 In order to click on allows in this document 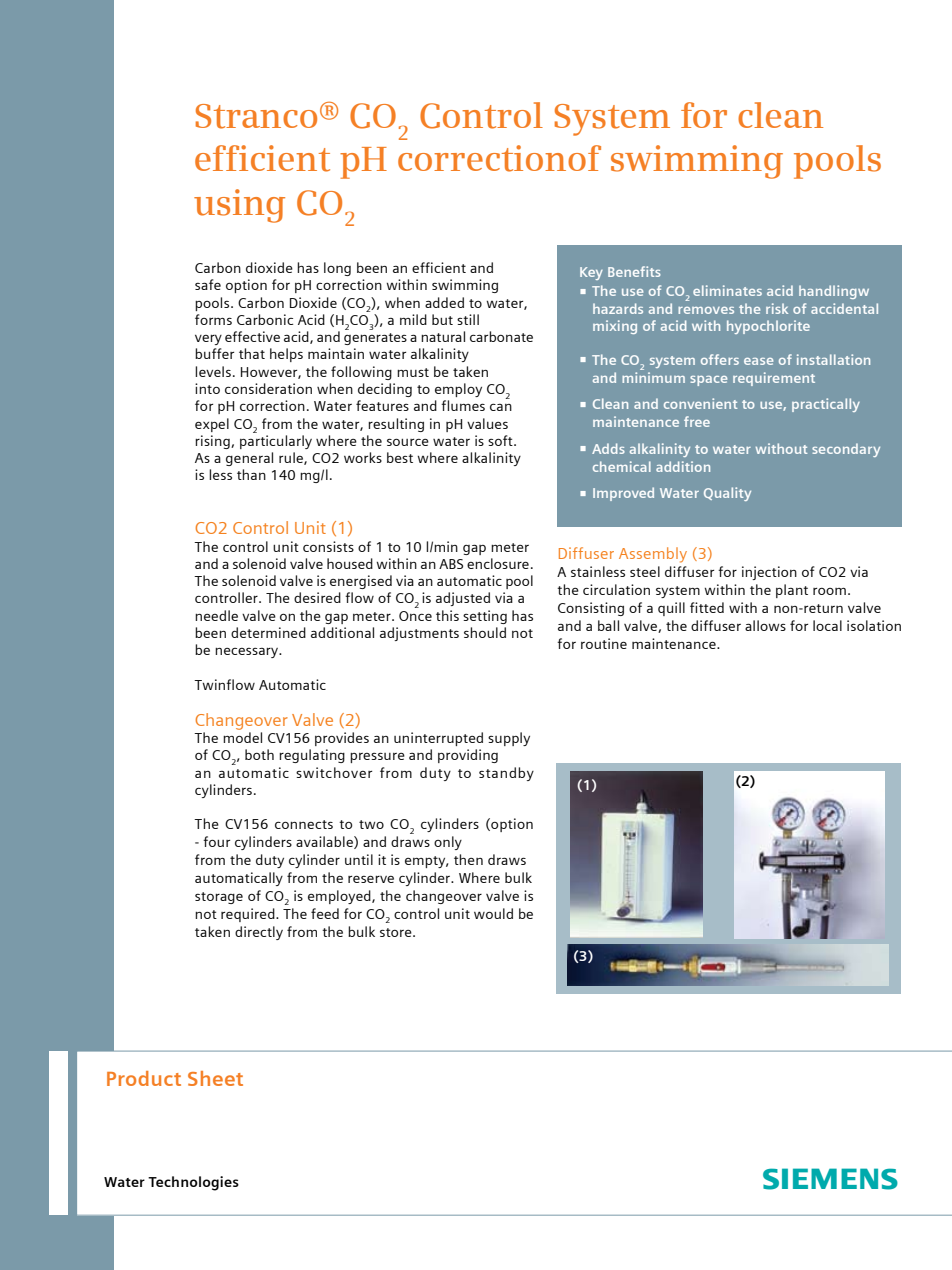, I will do `click(765, 625)`.
